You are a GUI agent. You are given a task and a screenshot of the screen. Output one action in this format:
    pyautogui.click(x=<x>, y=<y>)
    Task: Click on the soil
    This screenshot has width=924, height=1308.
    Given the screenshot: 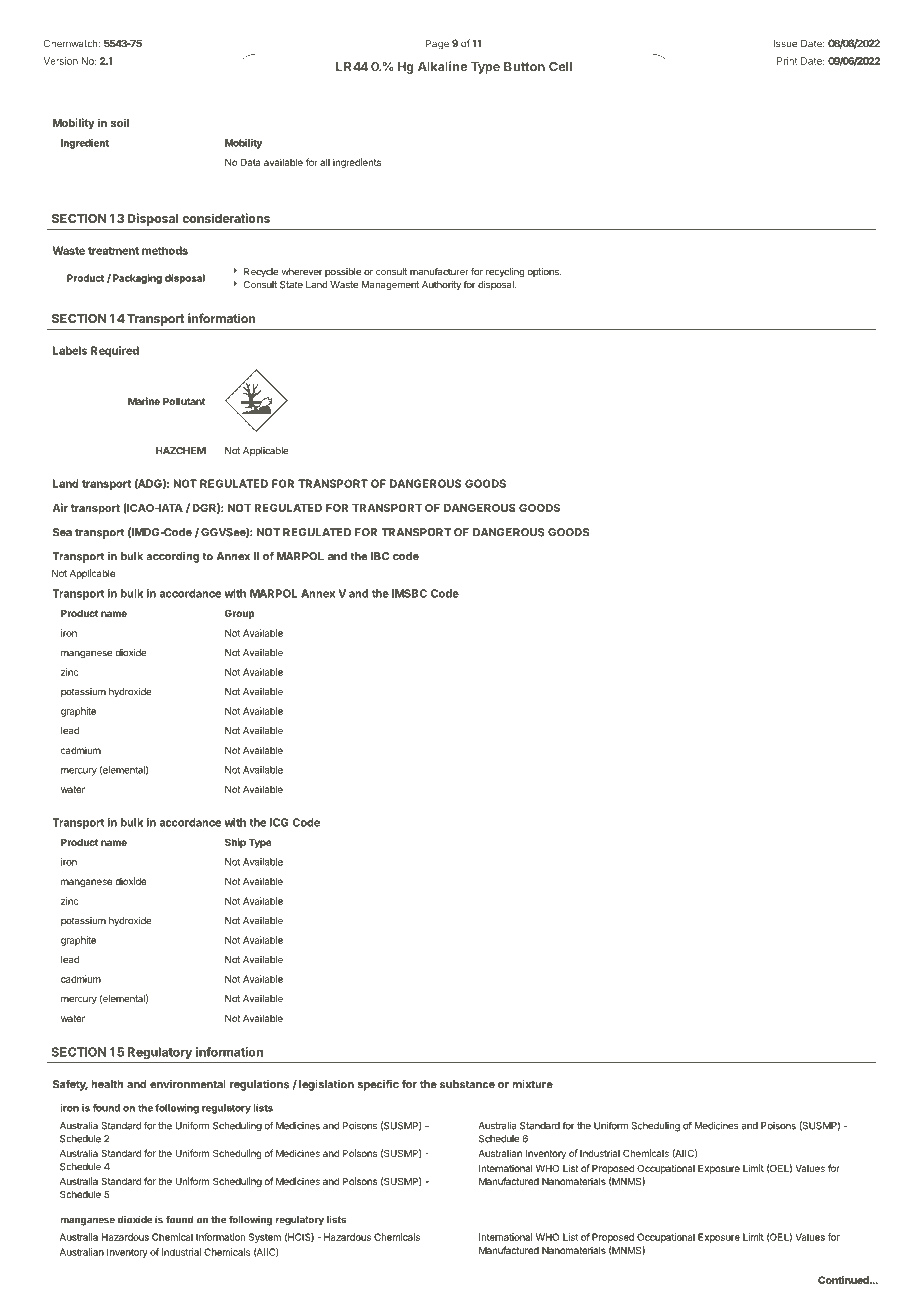 What is the action you would take?
    pyautogui.click(x=120, y=122)
